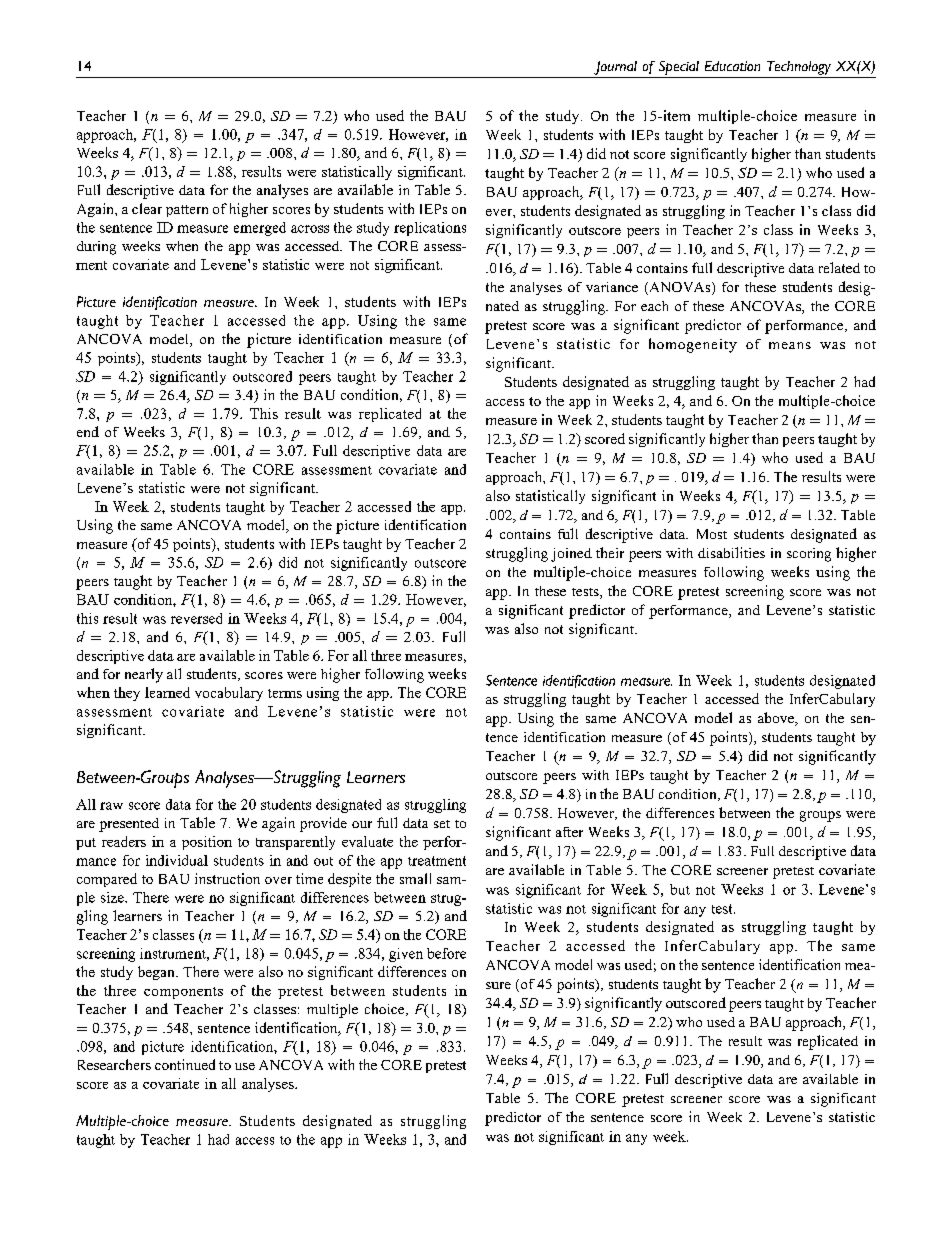  What do you see at coordinates (777, 719) in the screenshot?
I see `above` at bounding box center [777, 719].
